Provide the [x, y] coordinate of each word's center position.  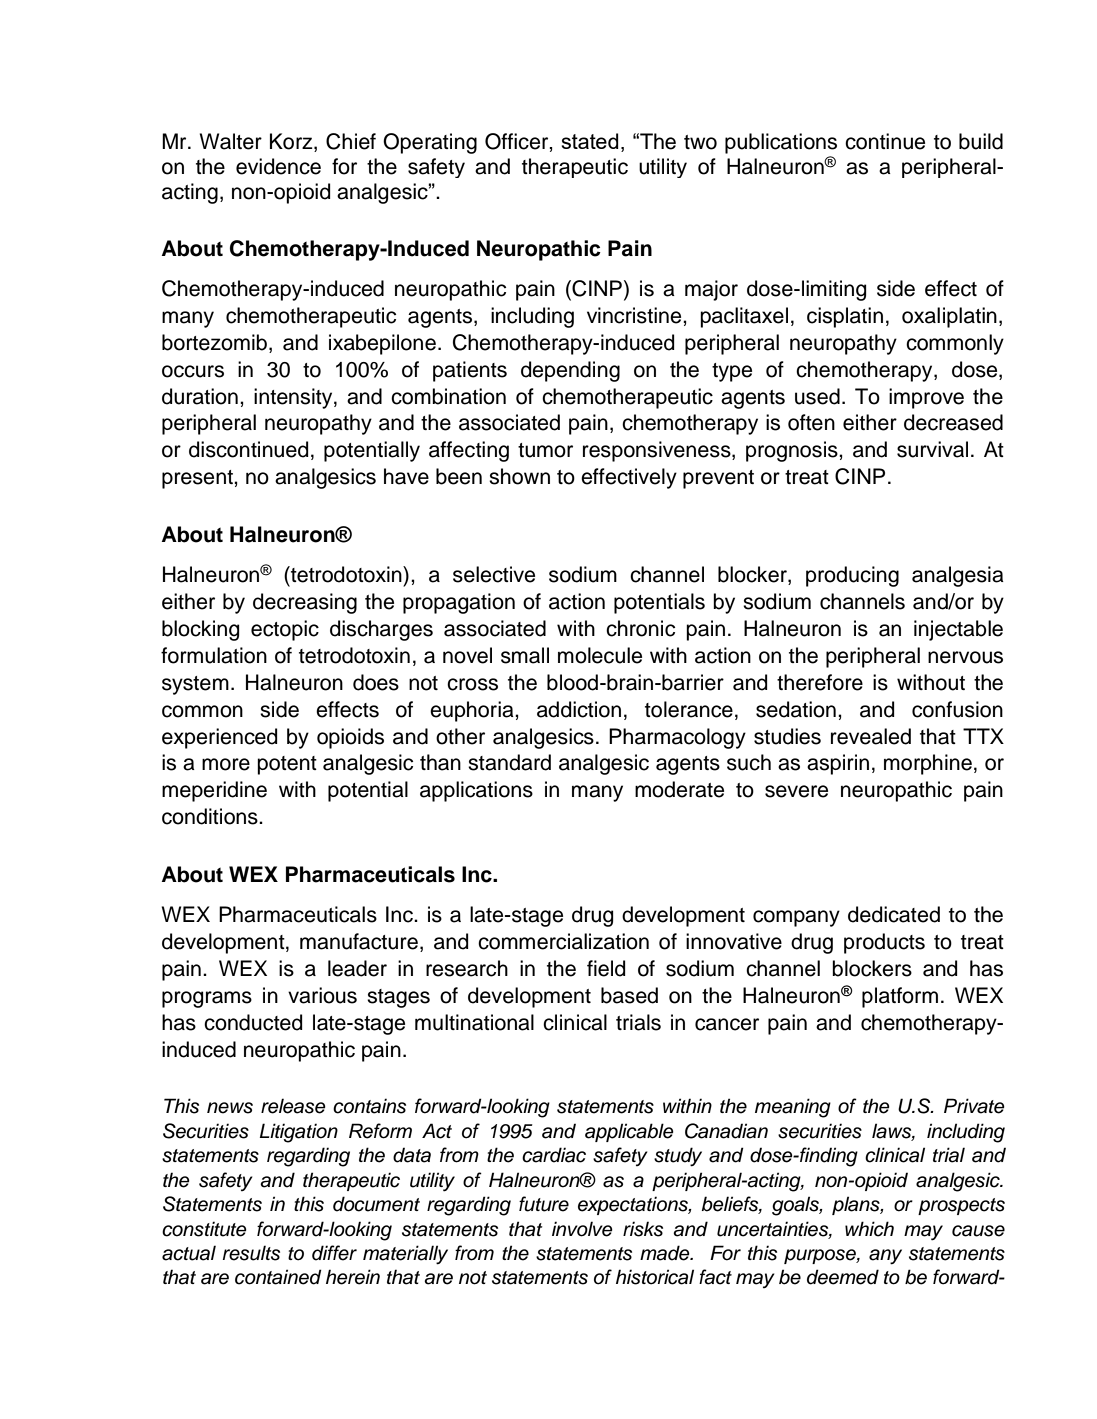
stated [590, 141]
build [981, 141]
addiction [579, 709]
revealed [871, 736]
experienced [219, 738]
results [251, 1253]
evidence [278, 166]
